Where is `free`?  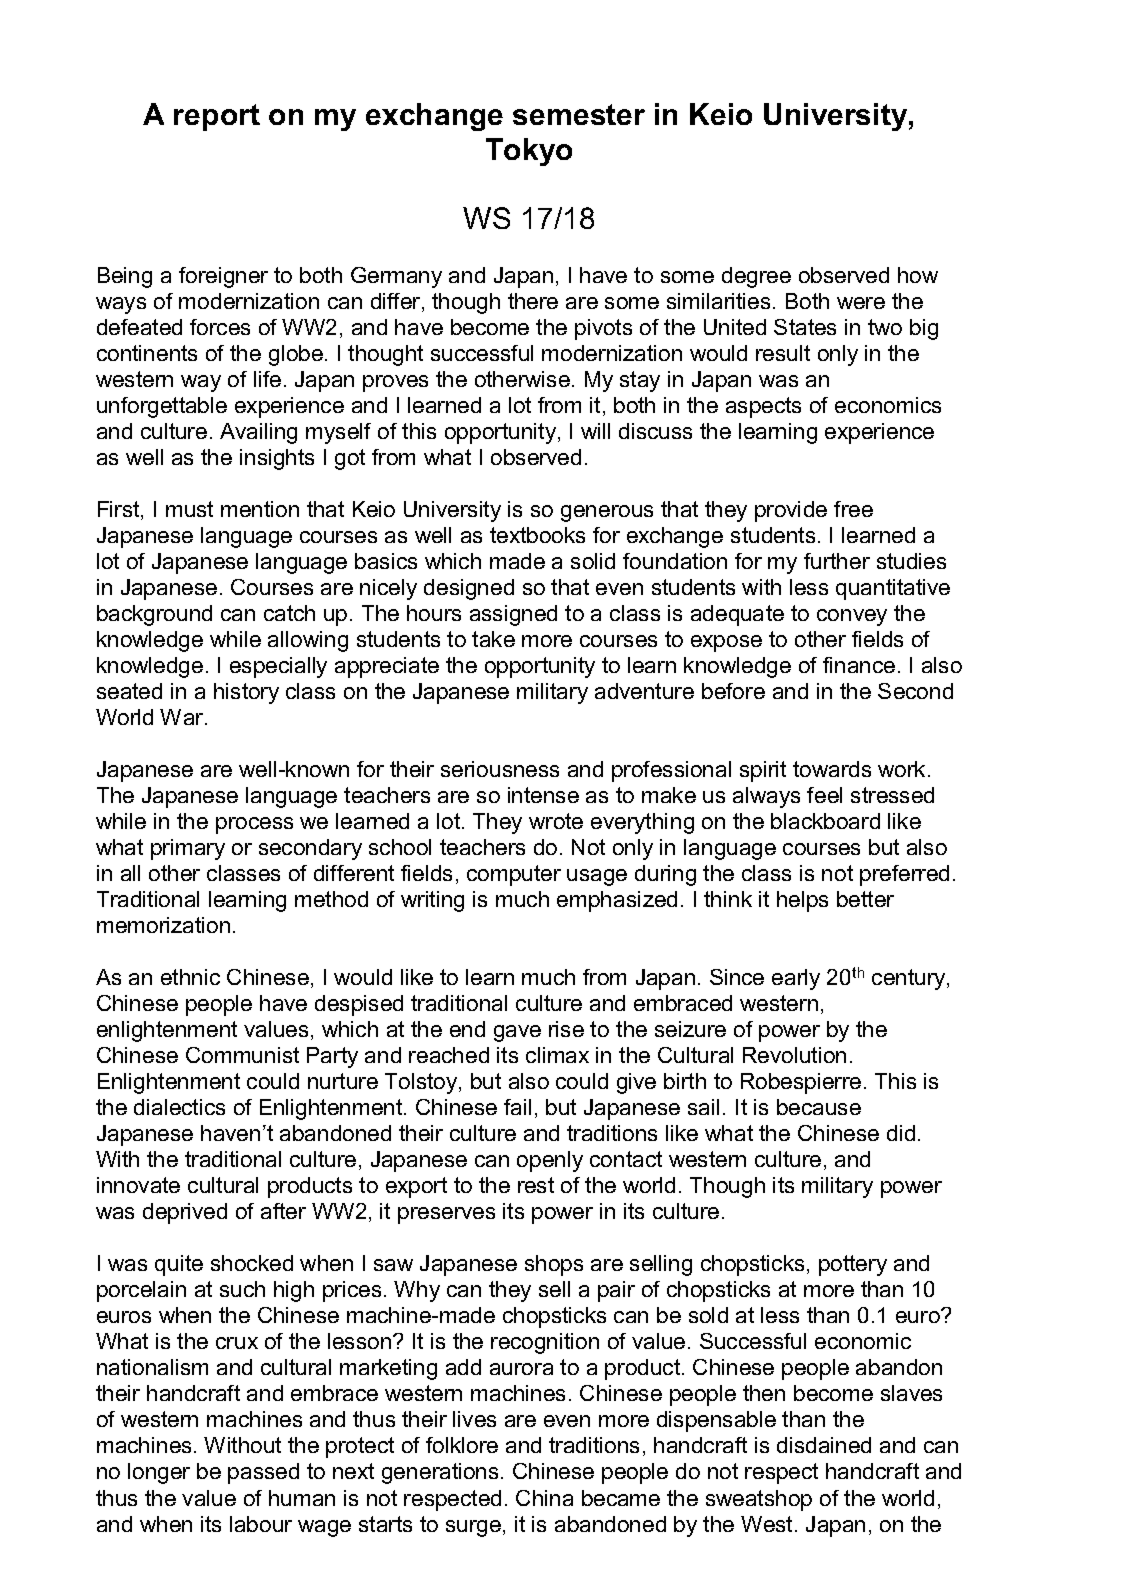
free is located at coordinates (853, 509).
